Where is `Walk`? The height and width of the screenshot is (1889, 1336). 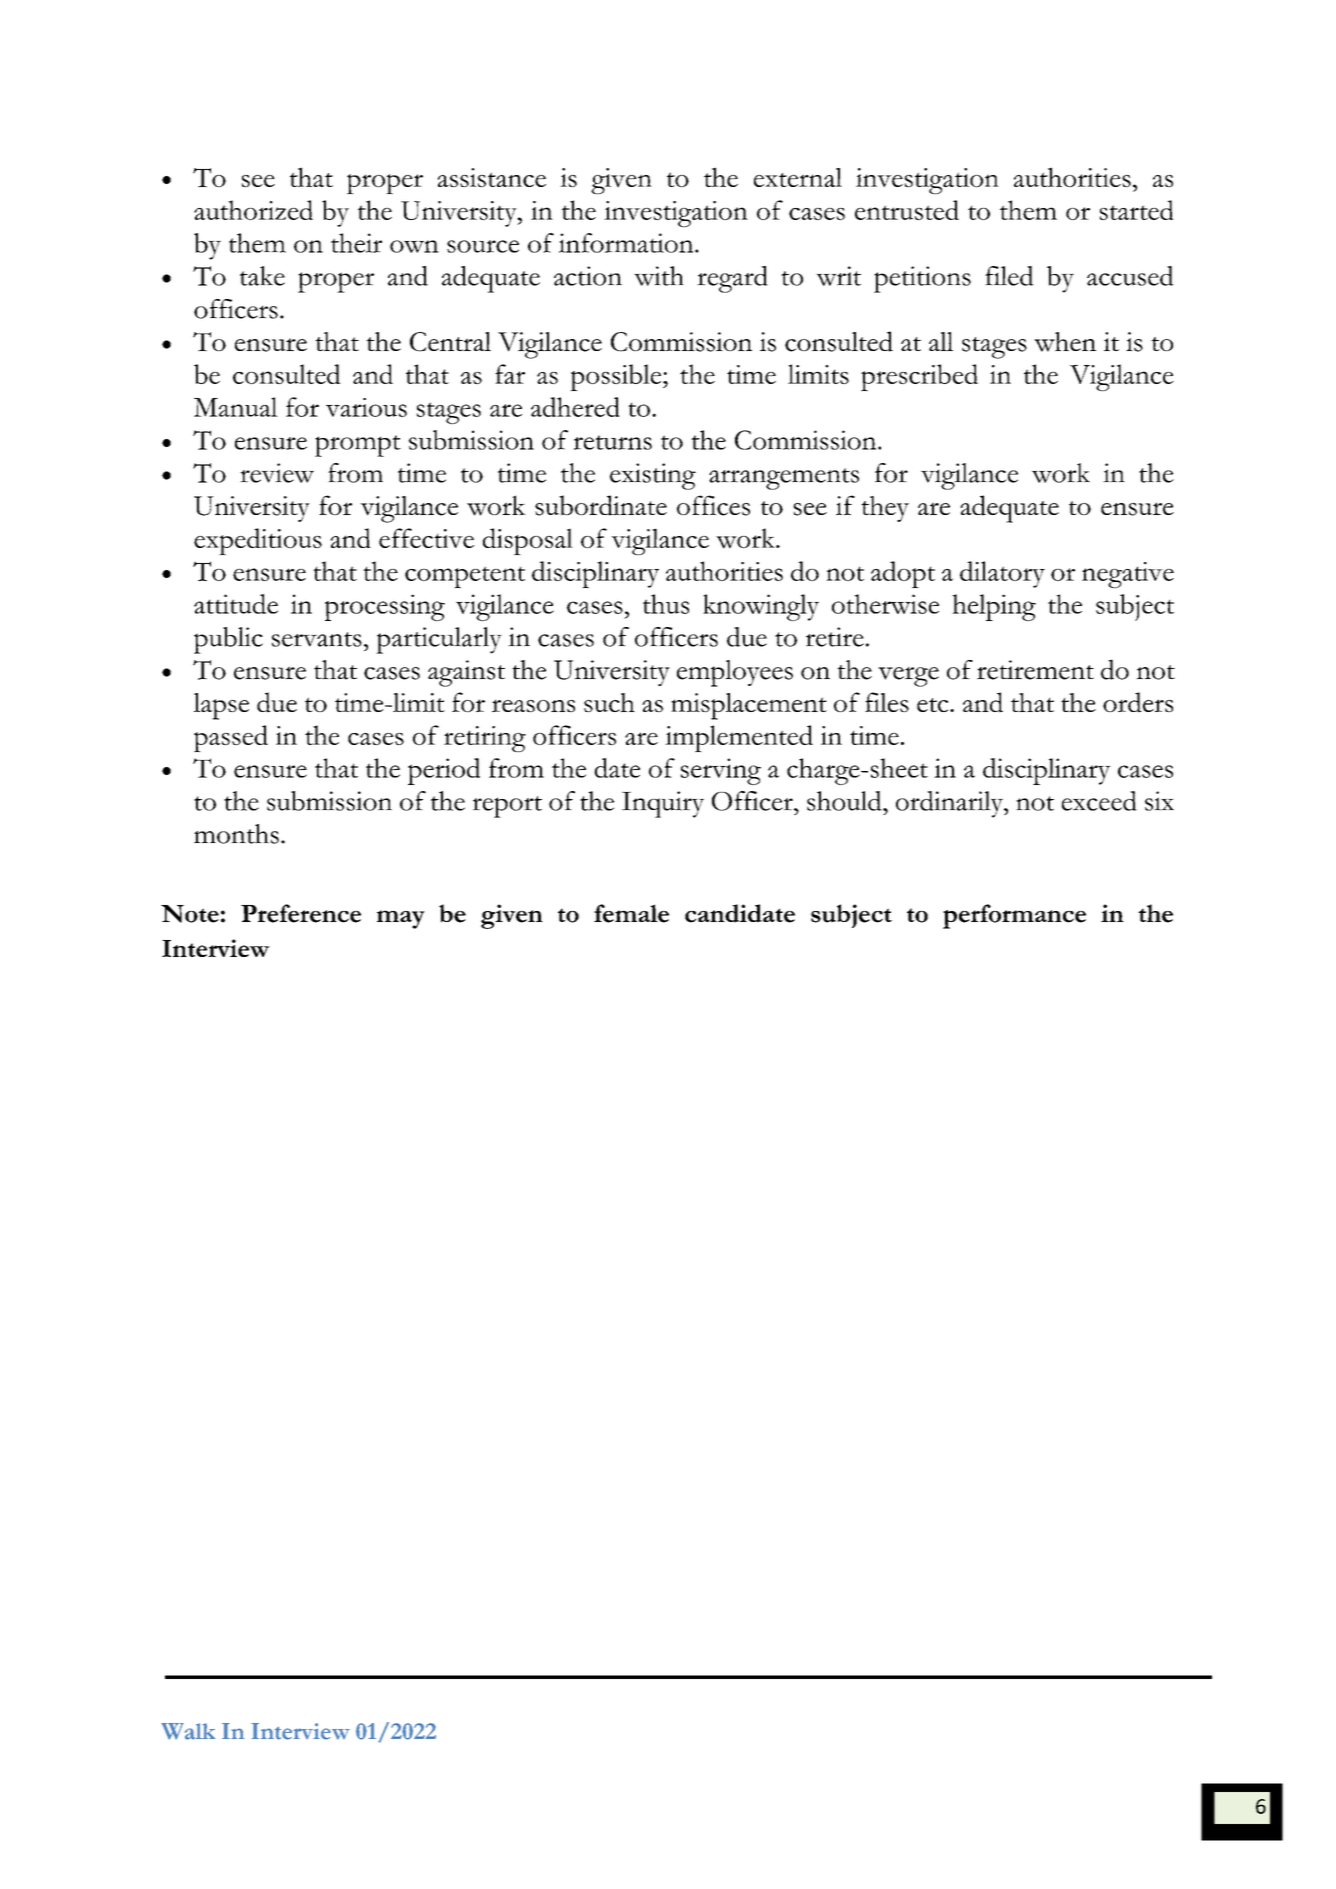 Walk is located at coordinates (188, 1731).
